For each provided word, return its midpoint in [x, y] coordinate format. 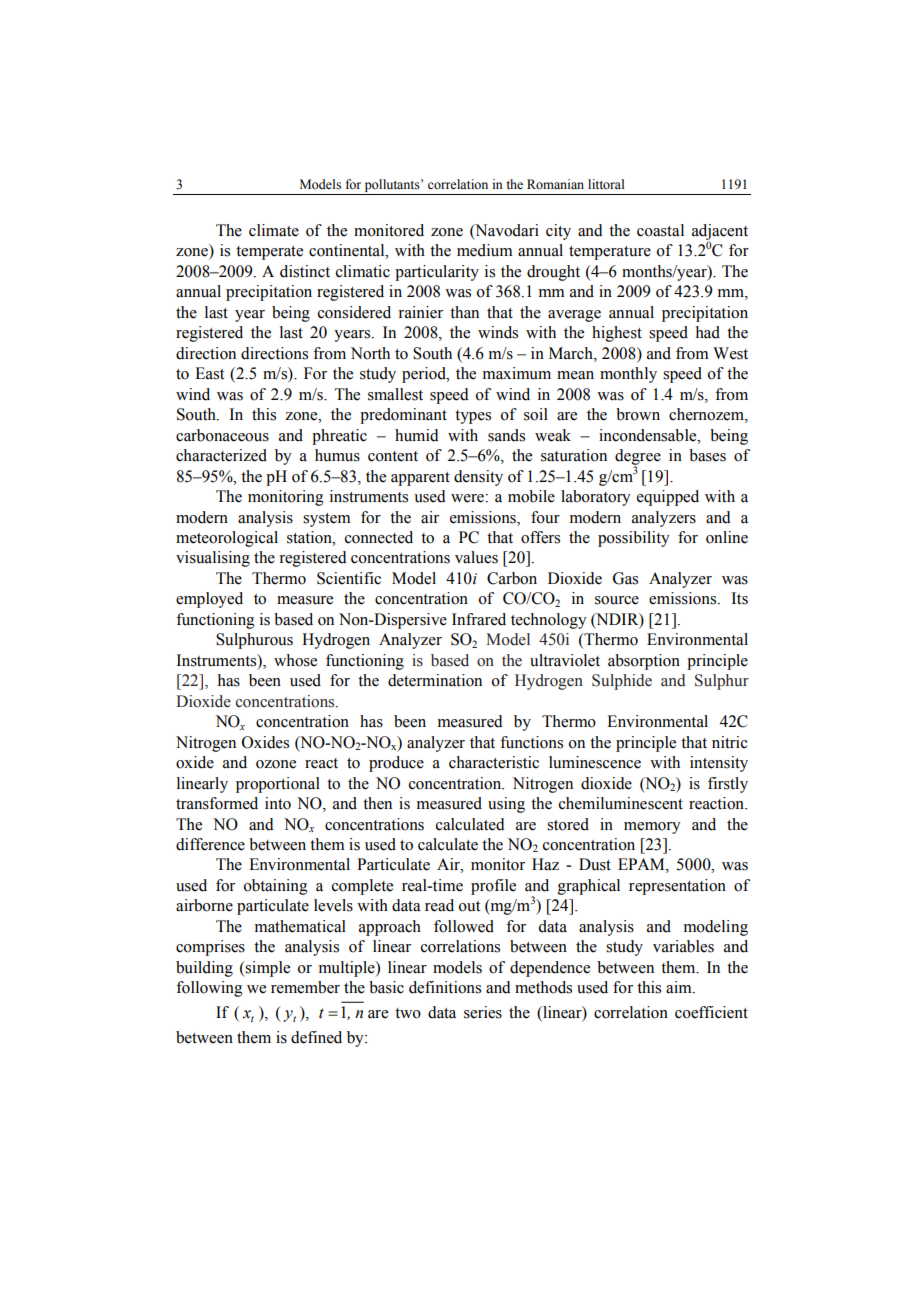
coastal [660, 230]
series [483, 1012]
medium [484, 250]
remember [305, 987]
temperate [269, 253]
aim [680, 987]
